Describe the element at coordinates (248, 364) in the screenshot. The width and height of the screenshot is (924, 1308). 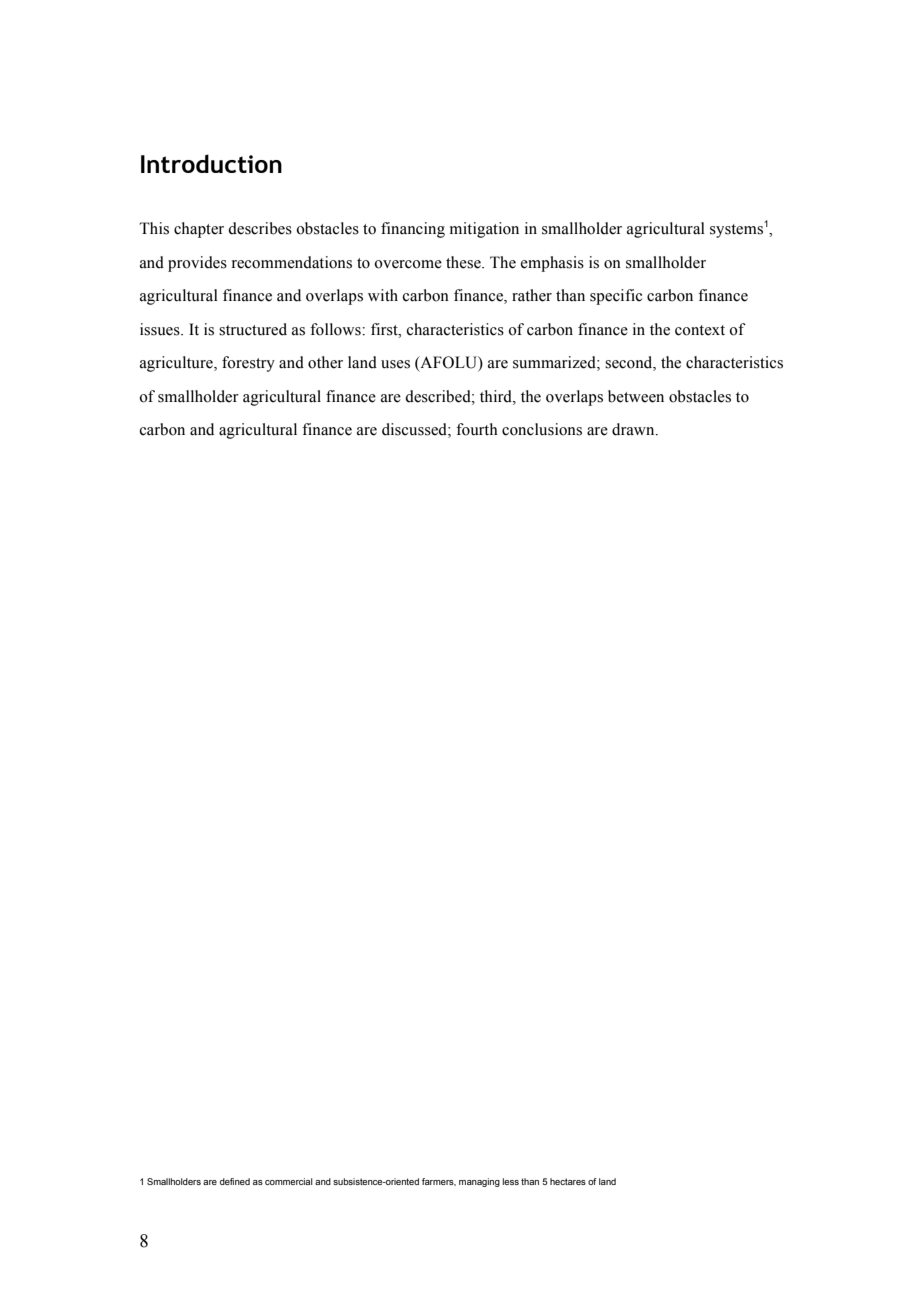
I see `forestry` at that location.
